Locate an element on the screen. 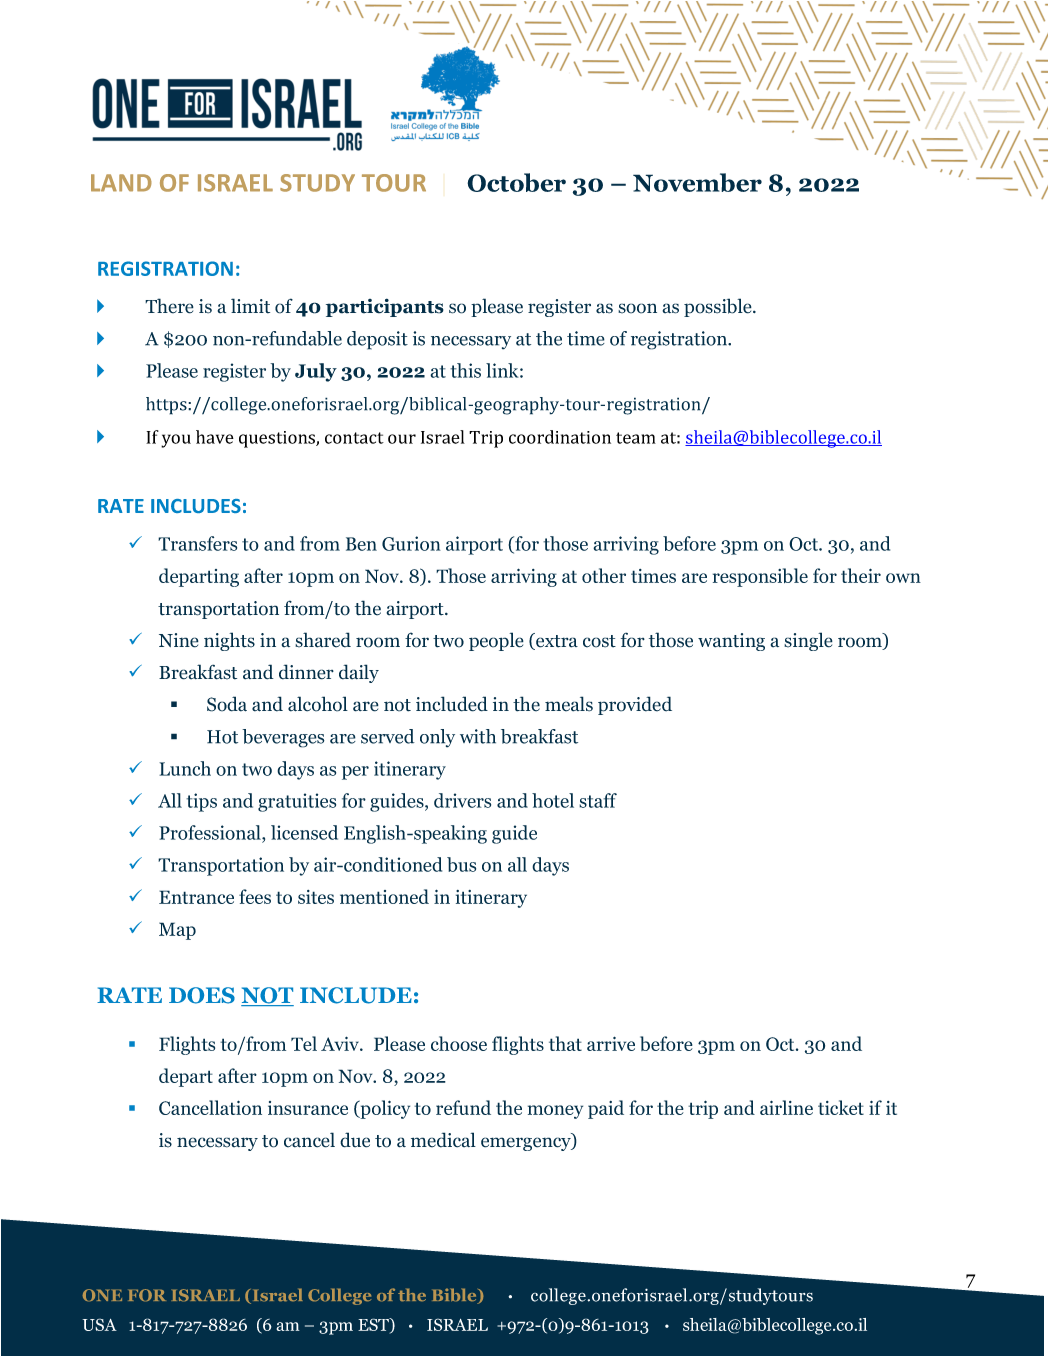 The image size is (1048, 1356). airline is located at coordinates (786, 1107).
